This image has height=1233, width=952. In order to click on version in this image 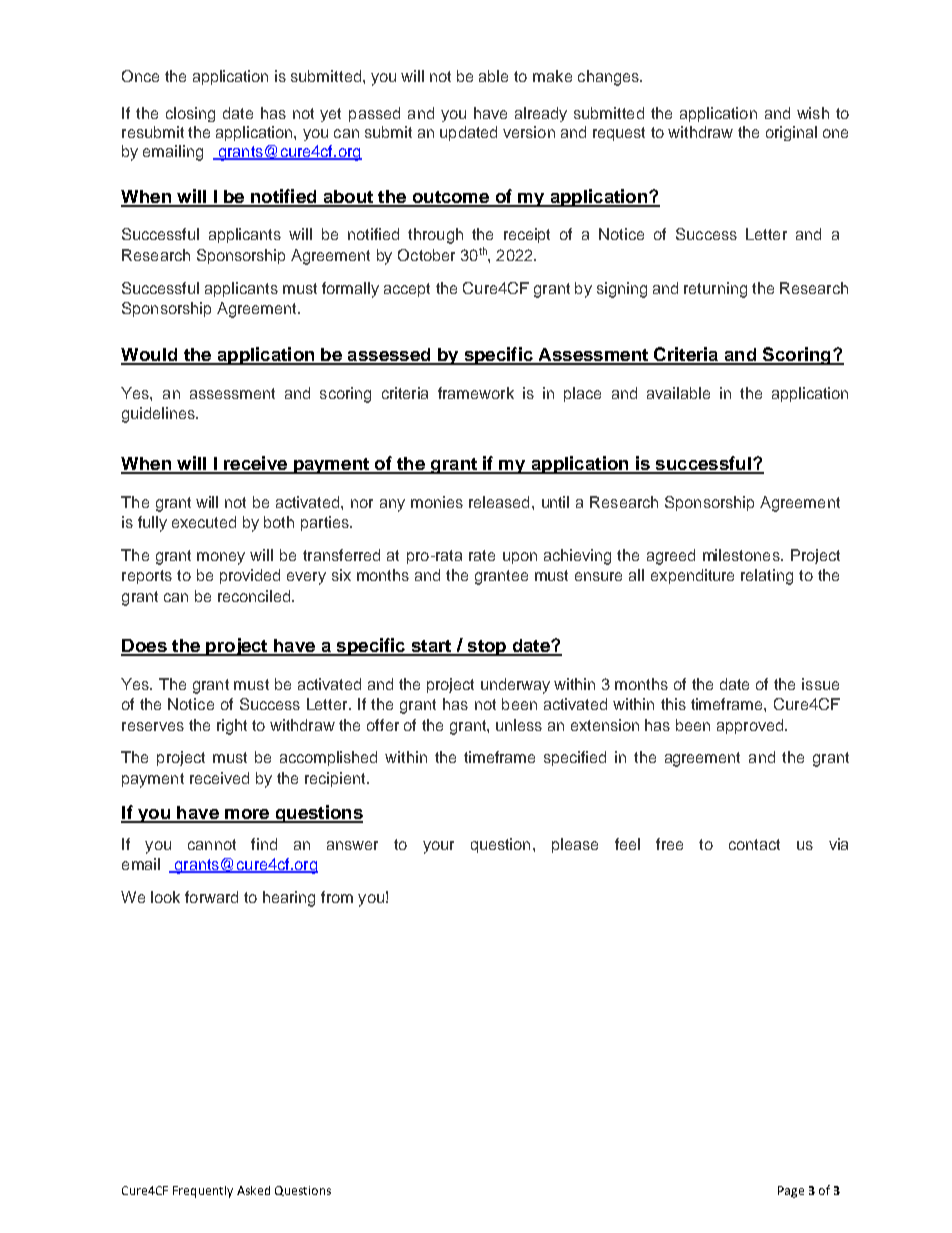, I will do `click(529, 132)`.
